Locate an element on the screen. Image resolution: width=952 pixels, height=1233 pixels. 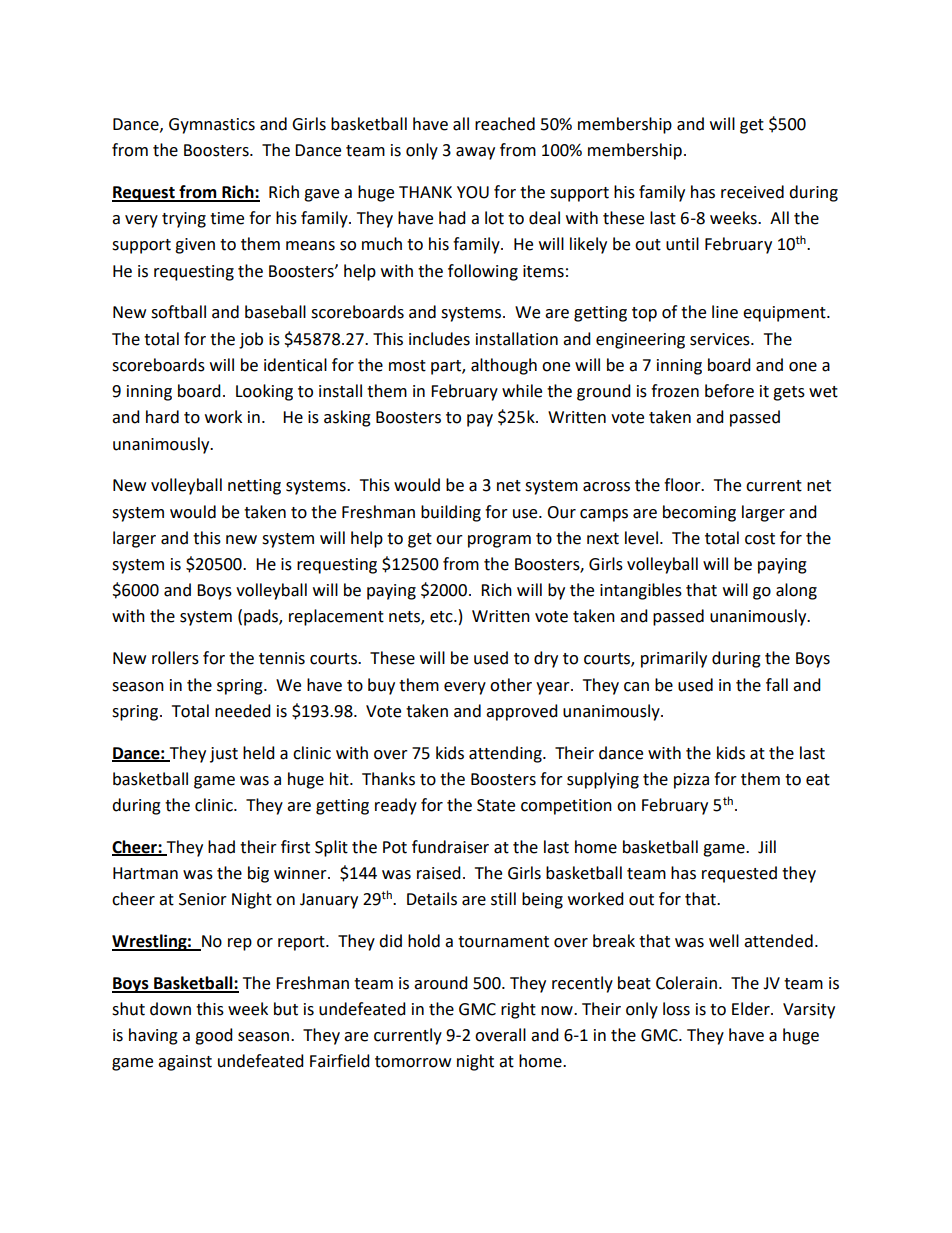
Gymnastics is located at coordinates (212, 126).
